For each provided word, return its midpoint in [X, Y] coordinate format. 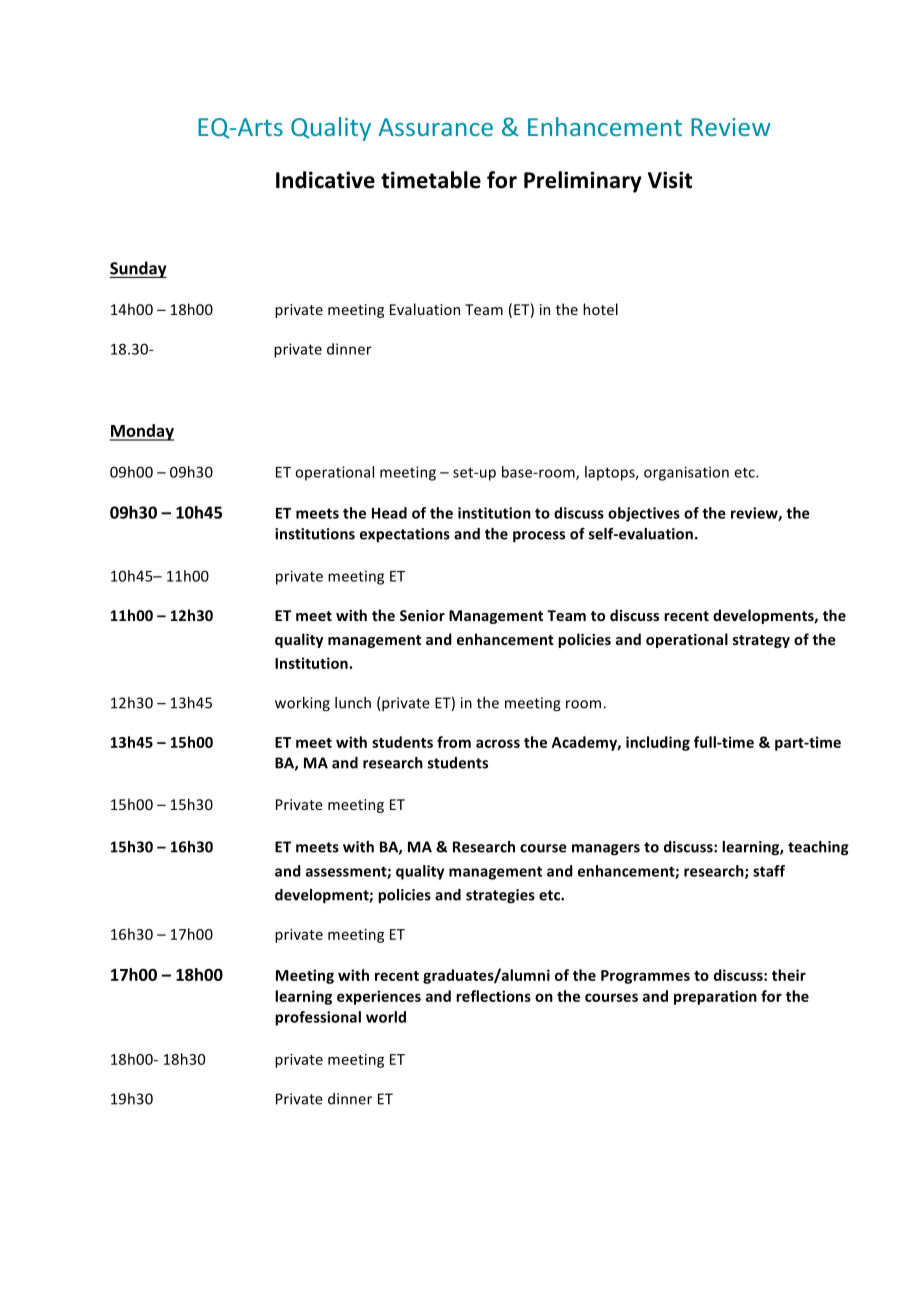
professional [318, 1018]
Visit [670, 180]
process [539, 537]
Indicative [325, 180]
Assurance [435, 127]
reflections [493, 996]
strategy [761, 641]
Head [389, 513]
